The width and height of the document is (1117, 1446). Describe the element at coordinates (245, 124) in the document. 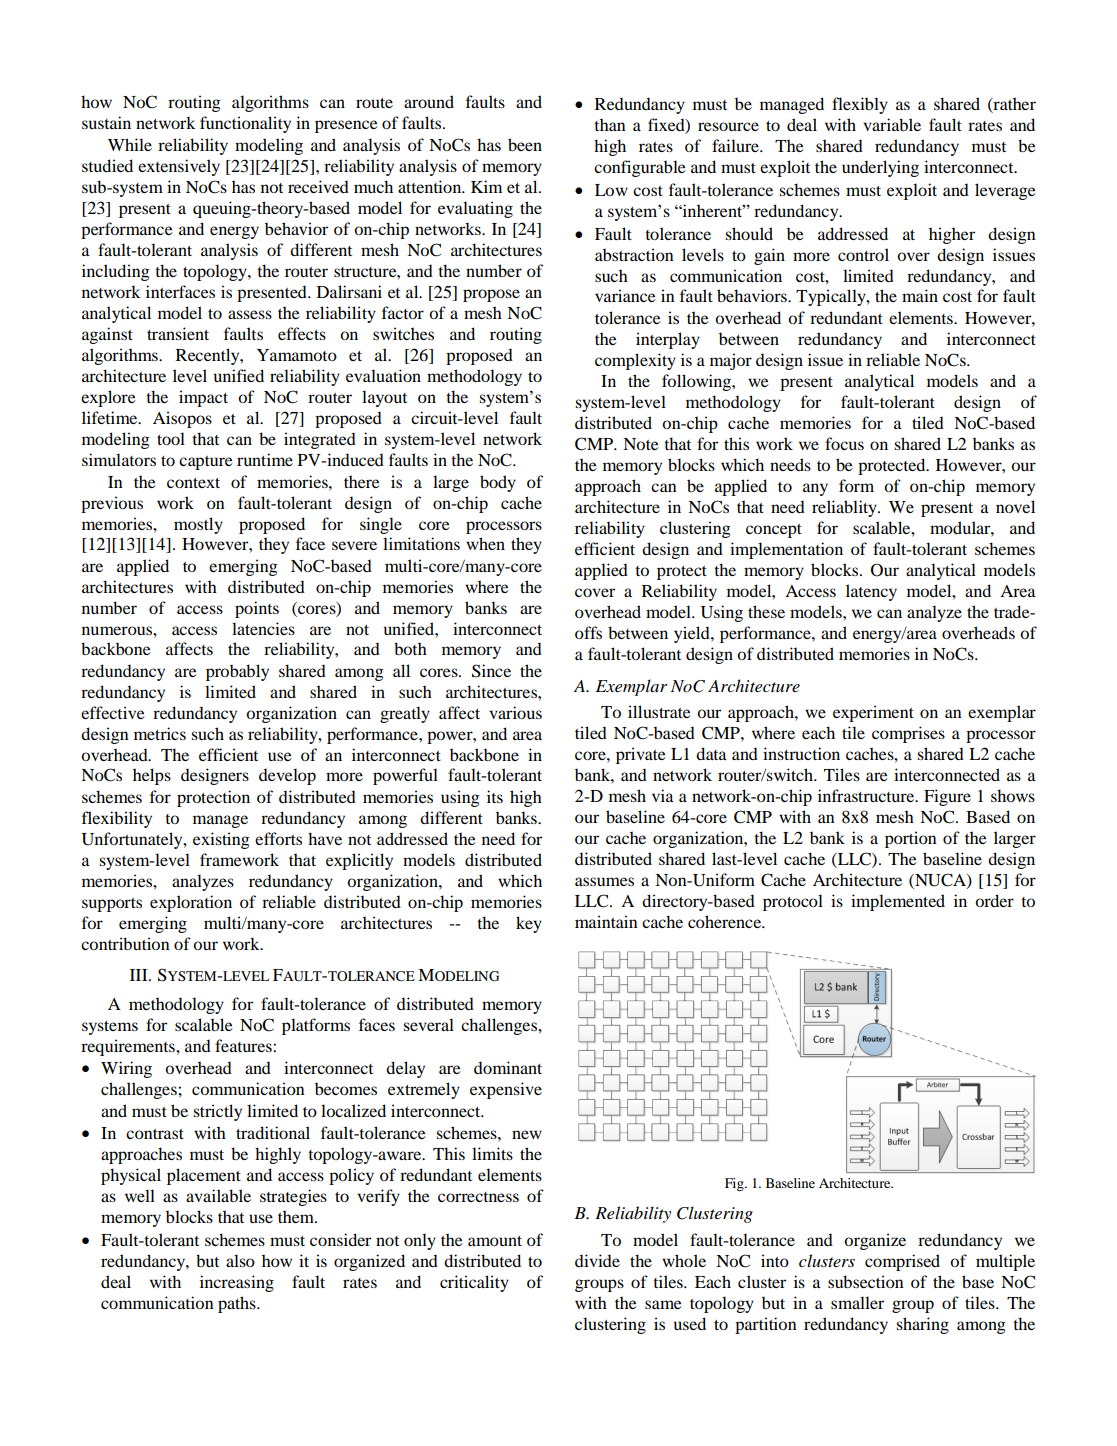

I see `functionality` at that location.
